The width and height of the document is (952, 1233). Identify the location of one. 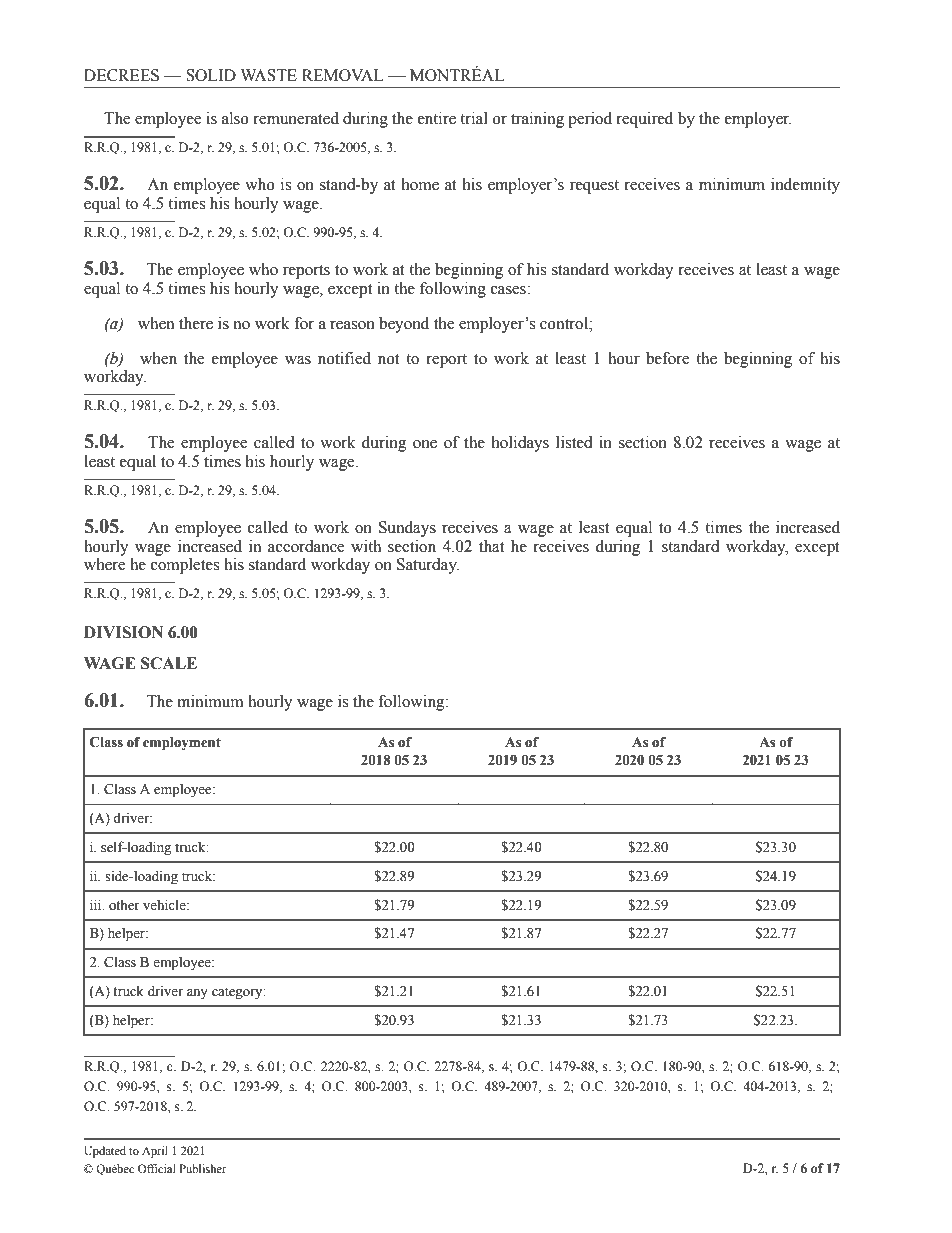
(425, 444).
